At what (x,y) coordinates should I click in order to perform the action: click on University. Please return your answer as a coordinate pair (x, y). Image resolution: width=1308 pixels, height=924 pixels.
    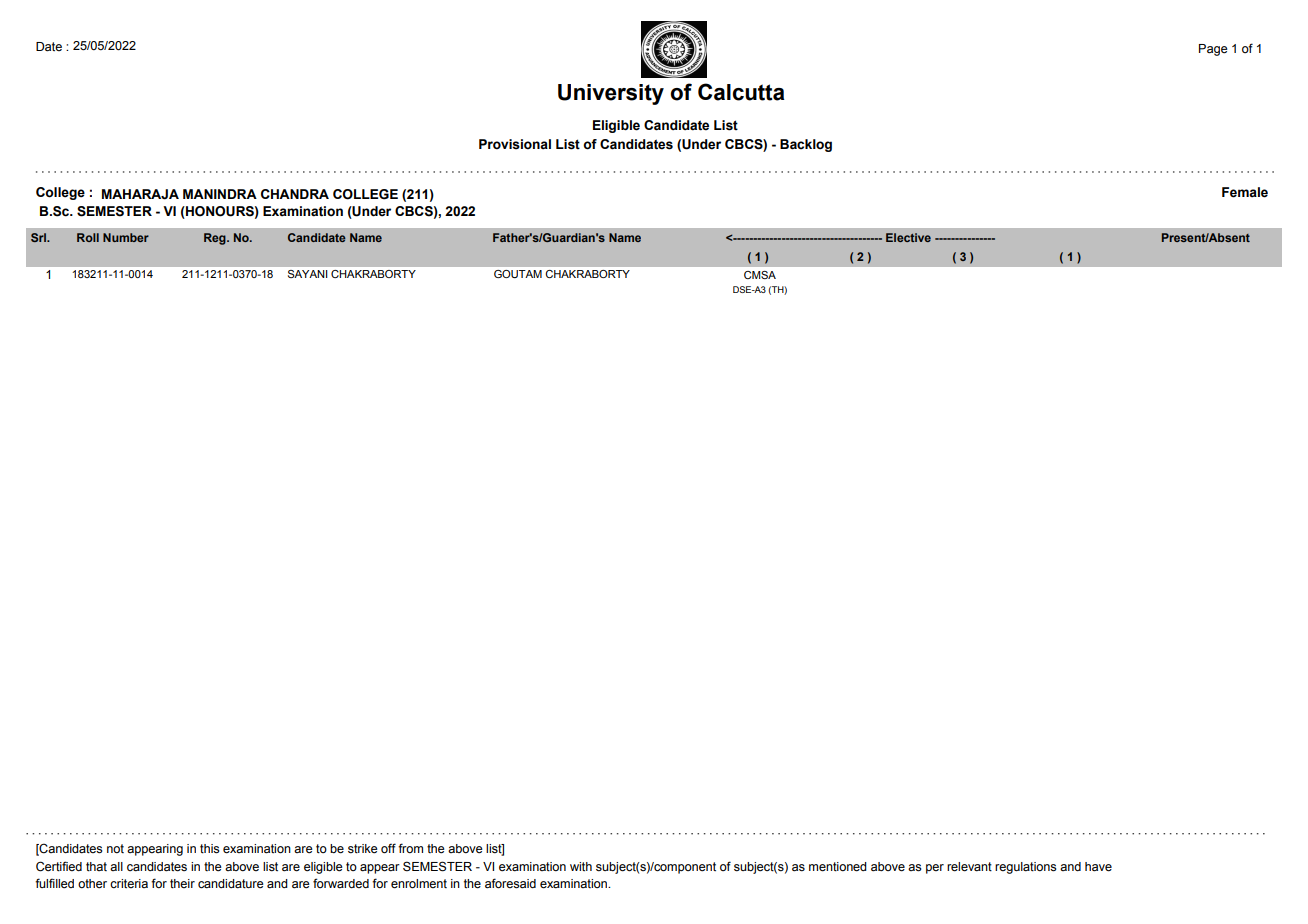
    Looking at the image, I should click on (611, 94).
